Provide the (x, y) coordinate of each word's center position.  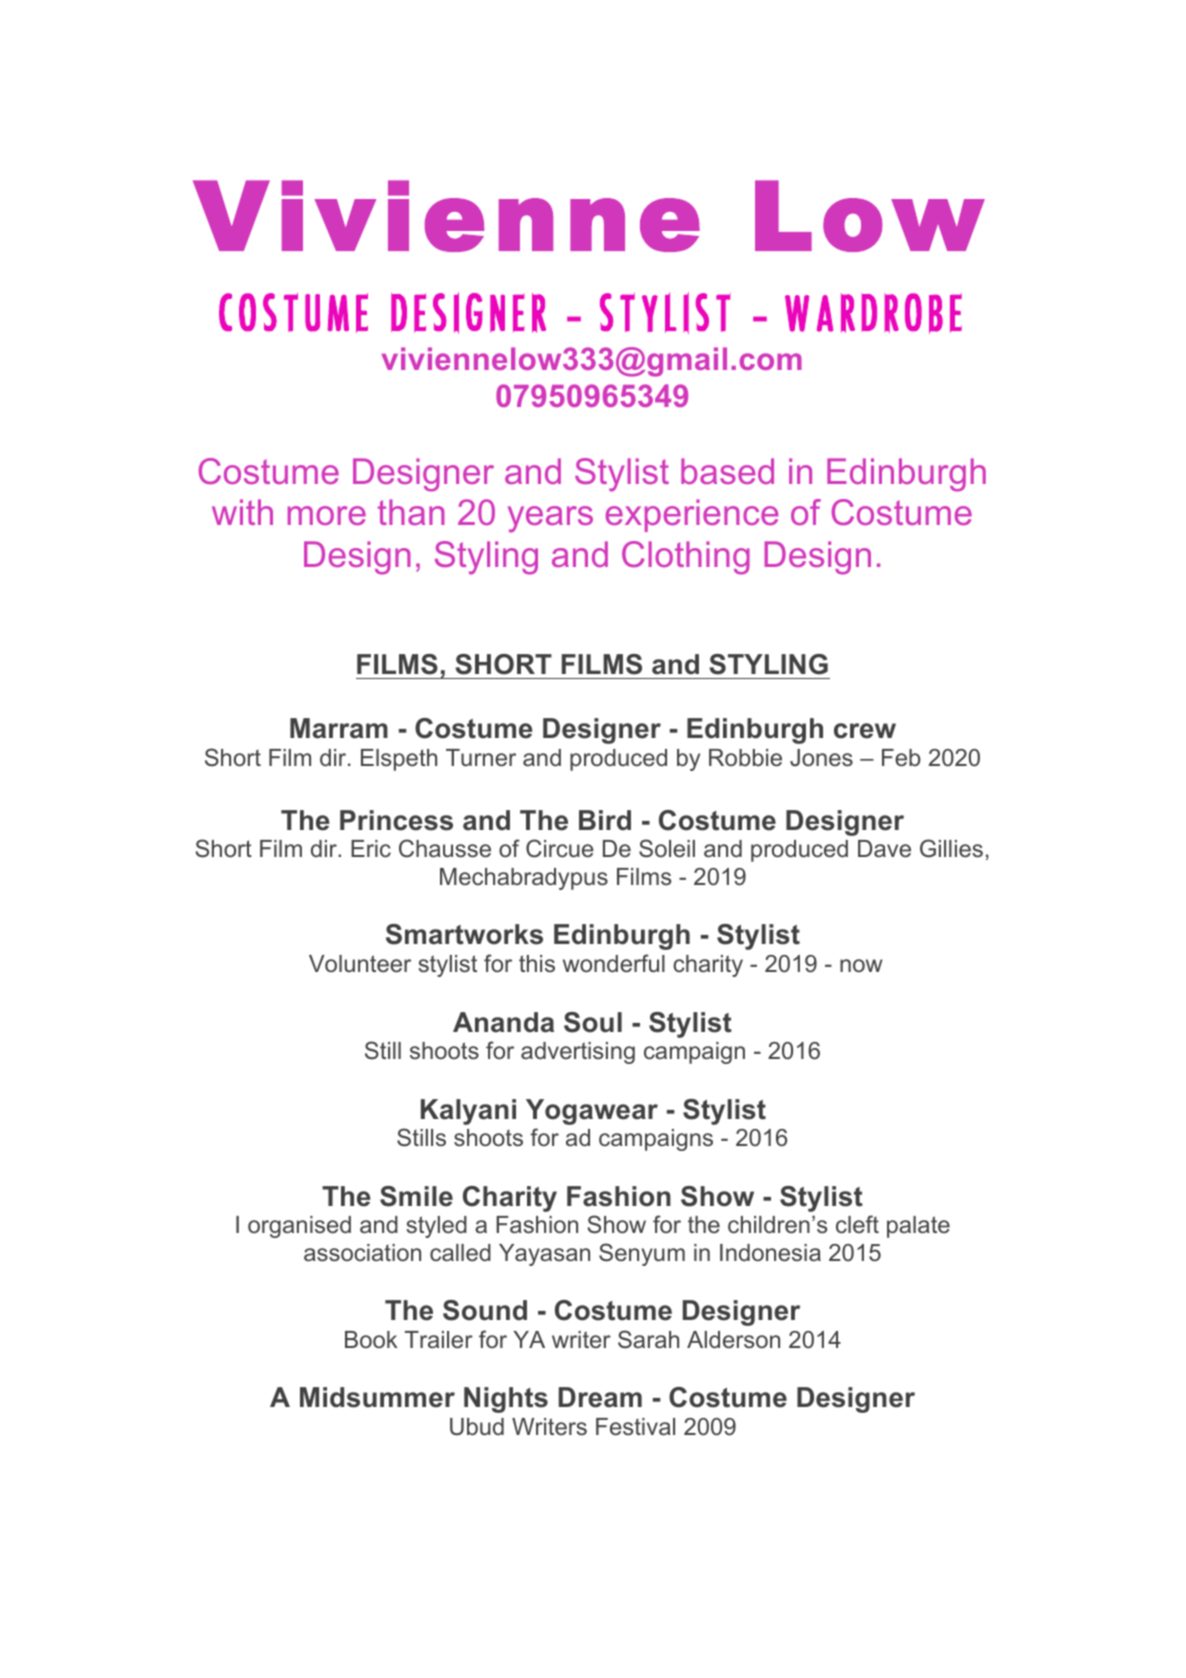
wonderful (614, 963)
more (327, 515)
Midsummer (377, 1397)
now (861, 965)
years (550, 519)
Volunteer (360, 964)
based (727, 471)
